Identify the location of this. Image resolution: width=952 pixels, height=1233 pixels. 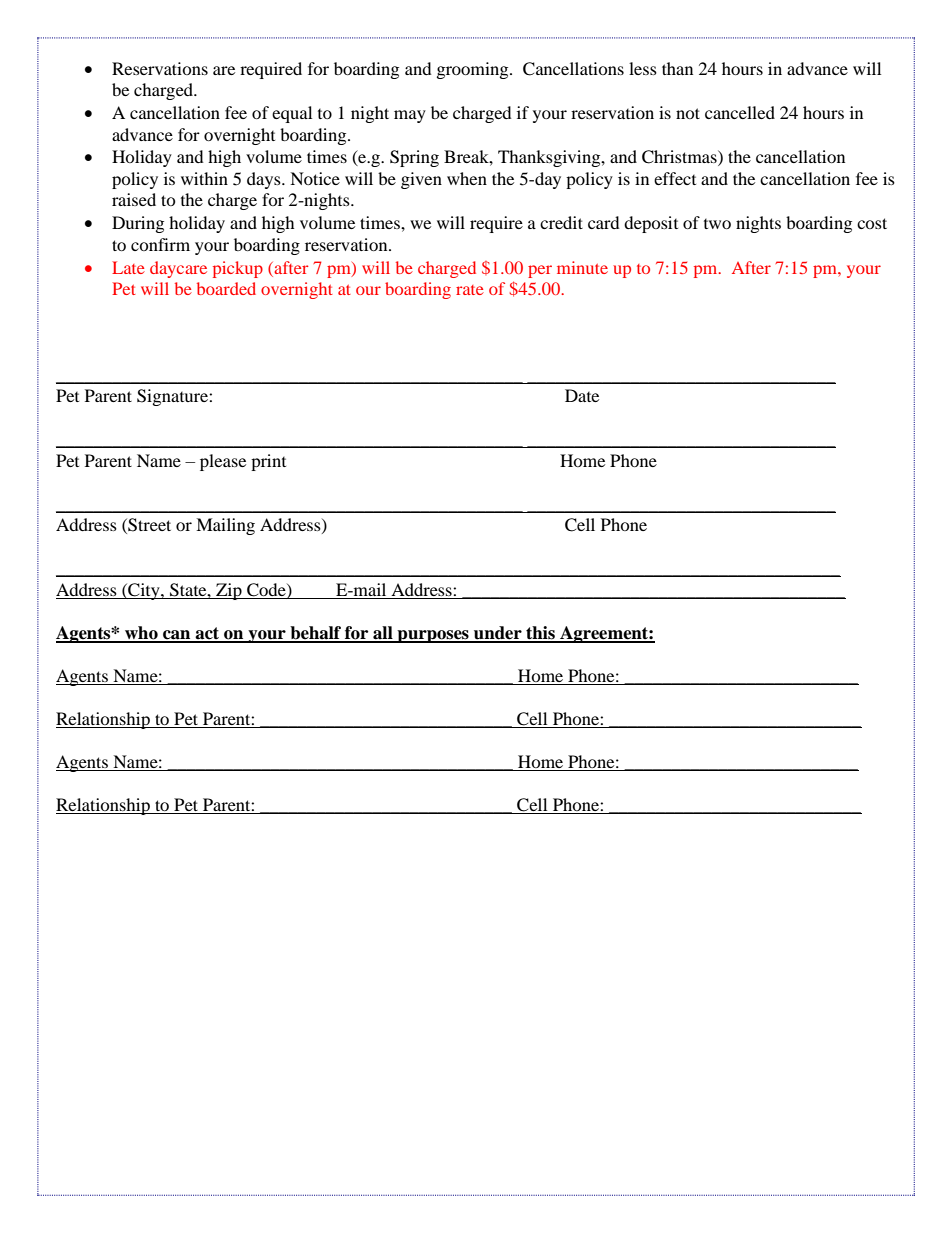
(540, 634).
